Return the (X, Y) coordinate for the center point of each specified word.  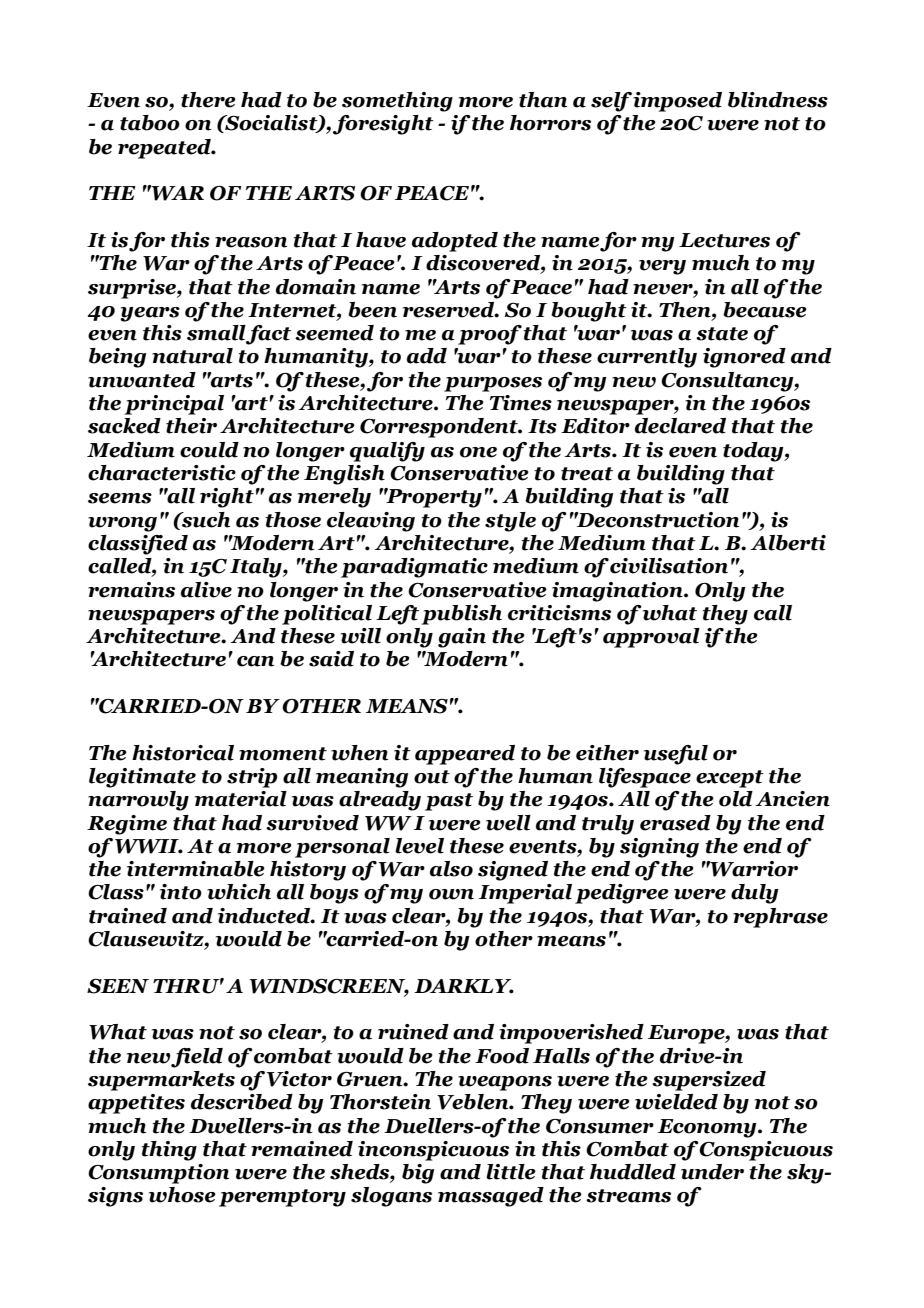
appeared (465, 755)
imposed (677, 102)
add (427, 356)
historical (183, 753)
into (181, 892)
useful (676, 755)
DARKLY (464, 986)
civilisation (669, 566)
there (208, 100)
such (205, 520)
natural (192, 356)
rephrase (780, 918)
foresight (383, 125)
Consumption (158, 1174)
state (722, 334)
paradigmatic (414, 568)
